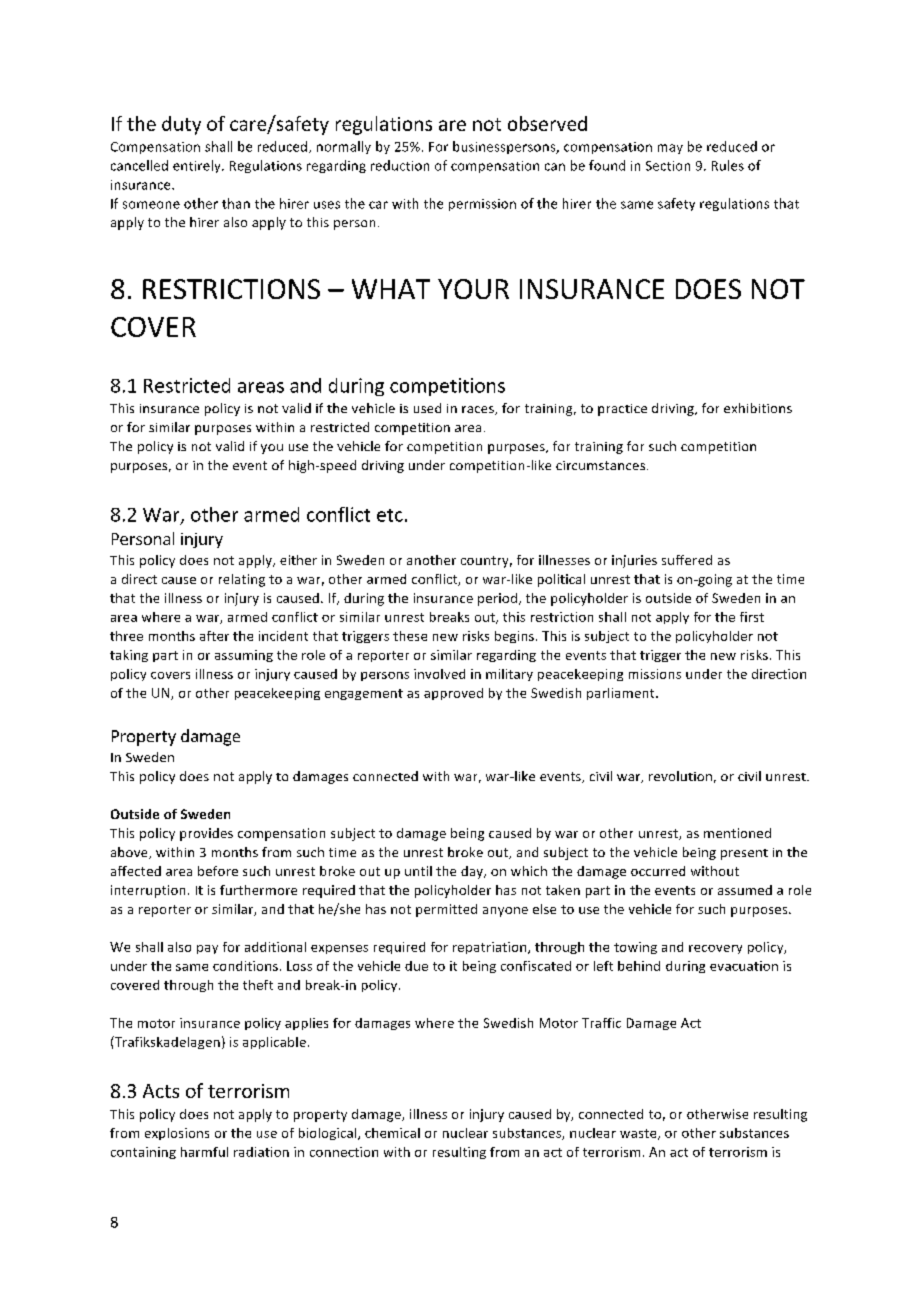 The width and height of the screenshot is (924, 1308). Describe the element at coordinates (639, 1134) in the screenshot. I see `waste` at that location.
